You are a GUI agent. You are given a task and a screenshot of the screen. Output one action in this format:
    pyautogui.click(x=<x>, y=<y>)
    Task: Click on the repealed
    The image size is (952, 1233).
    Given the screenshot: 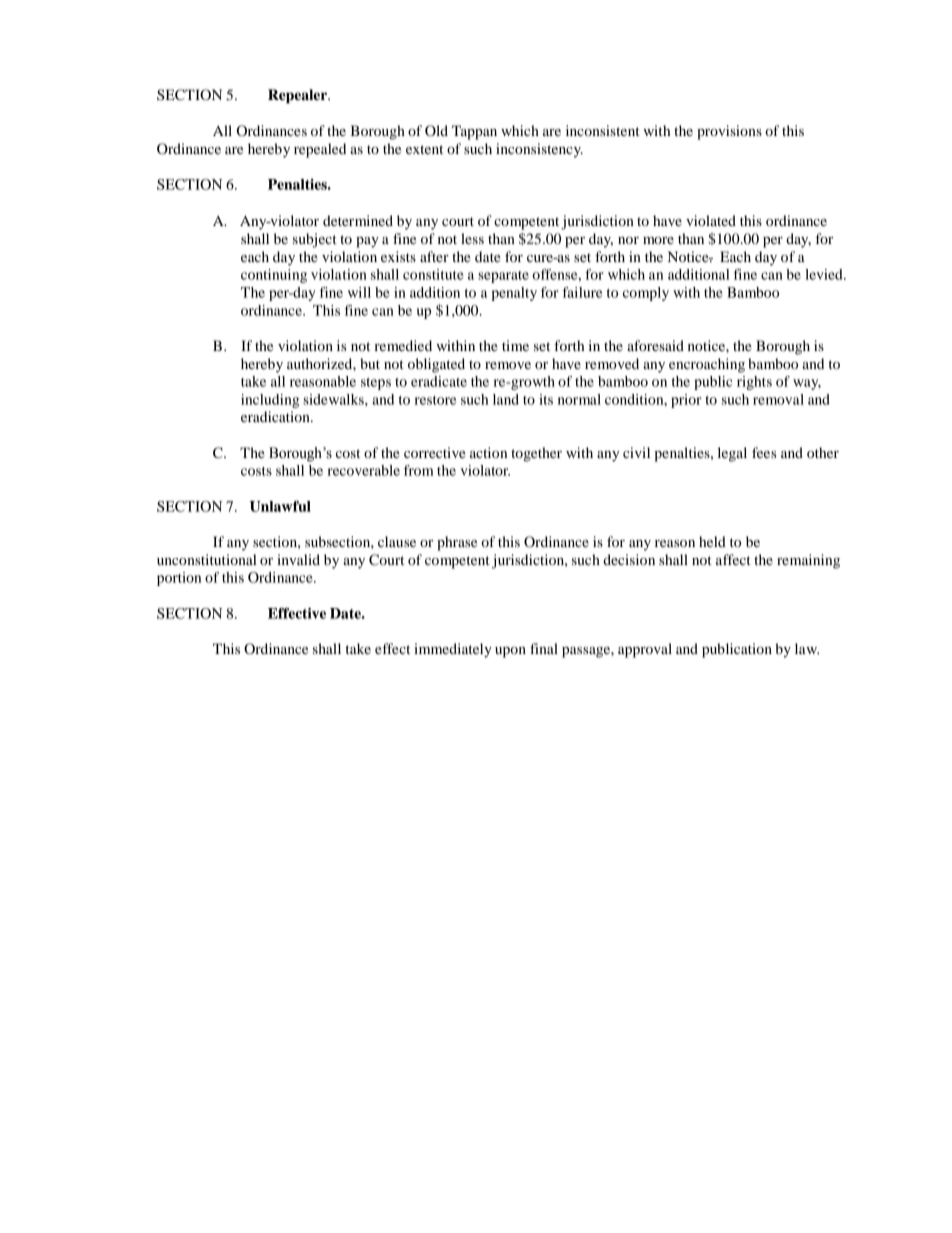 What is the action you would take?
    pyautogui.click(x=320, y=150)
